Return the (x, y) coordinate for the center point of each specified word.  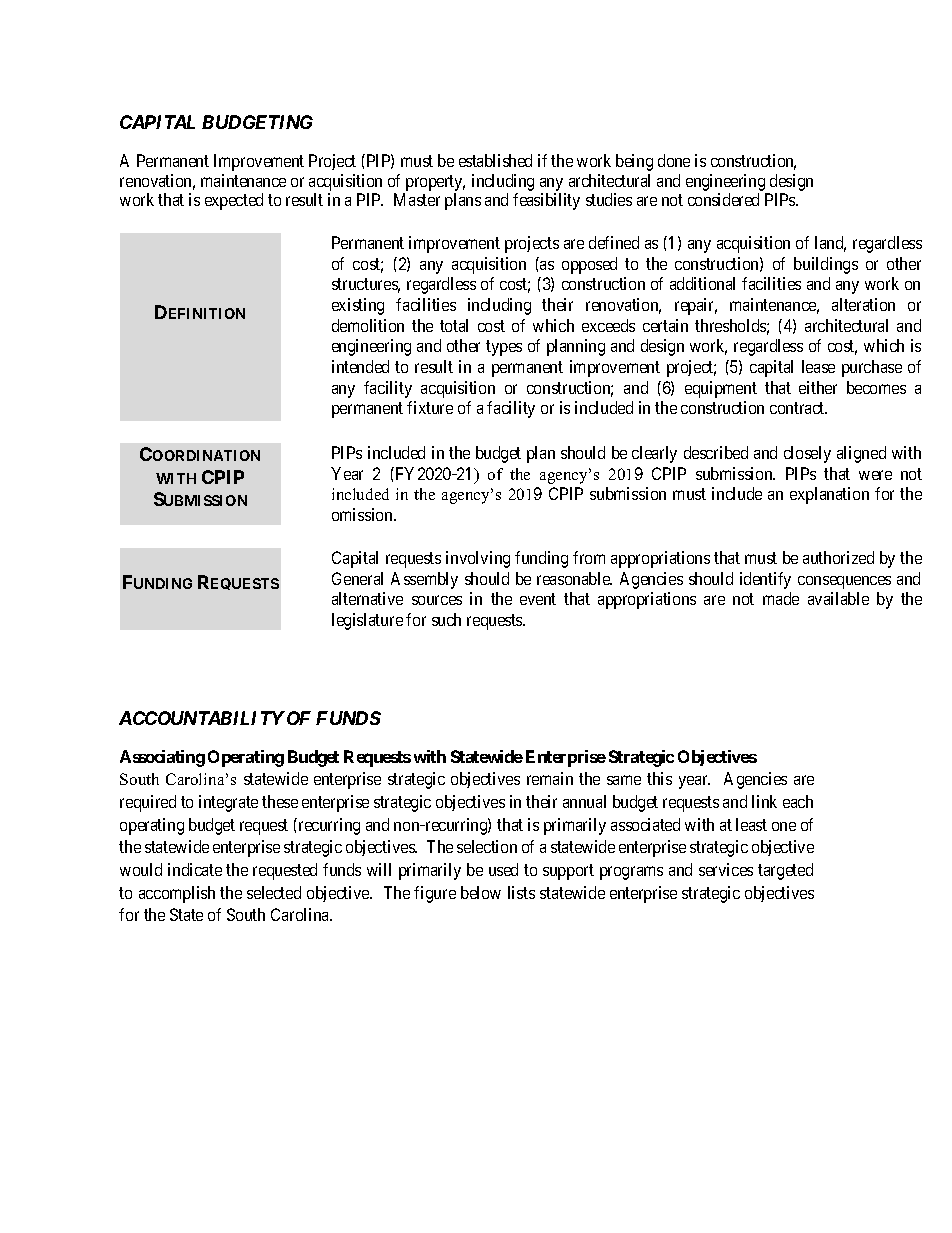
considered (723, 199)
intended (360, 366)
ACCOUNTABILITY (202, 718)
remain (550, 778)
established (495, 160)
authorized (838, 557)
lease (818, 366)
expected (234, 201)
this (659, 778)
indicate (195, 869)
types (504, 348)
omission (363, 514)
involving (478, 559)
